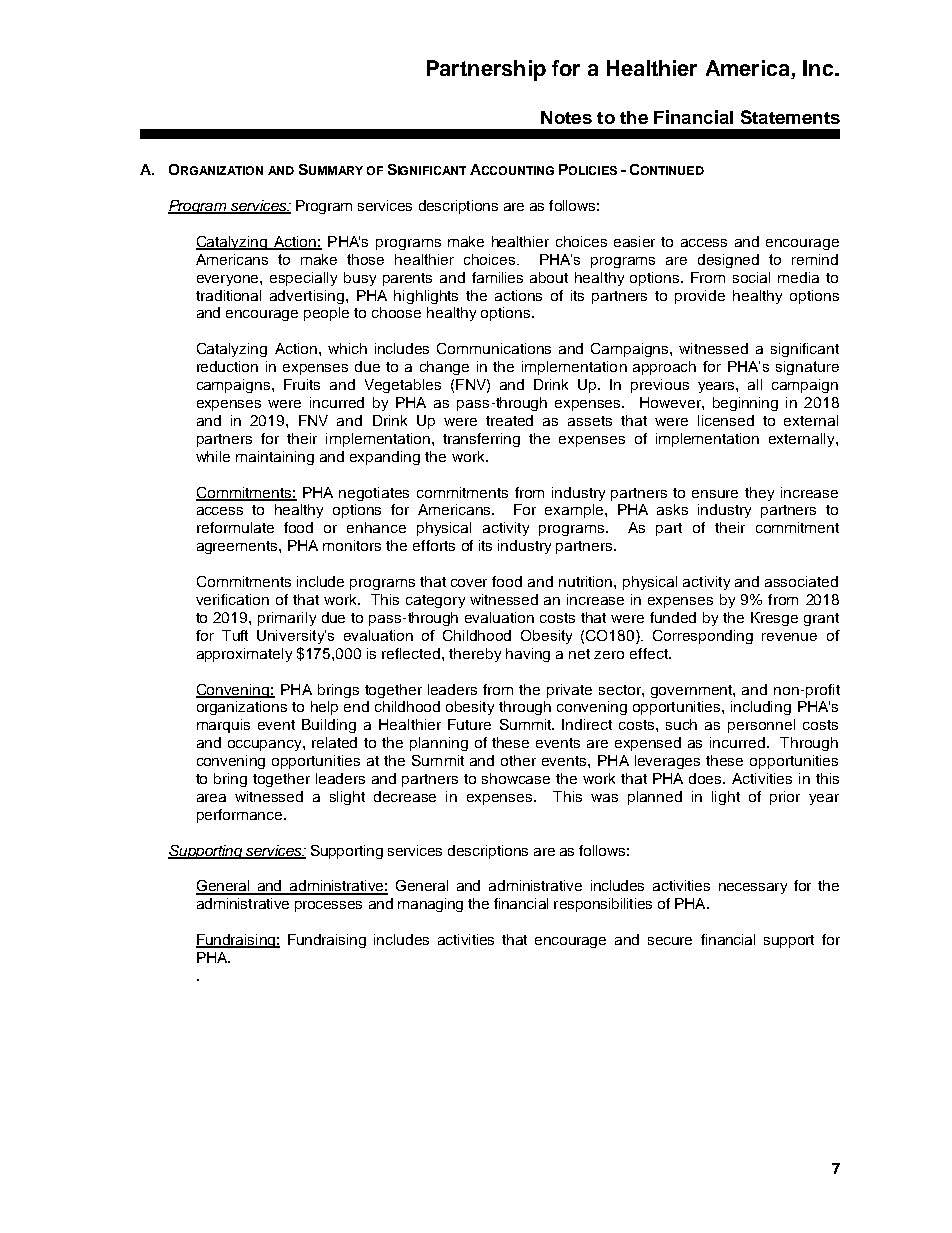 The height and width of the document is (1233, 952). I want to click on managing, so click(430, 905).
